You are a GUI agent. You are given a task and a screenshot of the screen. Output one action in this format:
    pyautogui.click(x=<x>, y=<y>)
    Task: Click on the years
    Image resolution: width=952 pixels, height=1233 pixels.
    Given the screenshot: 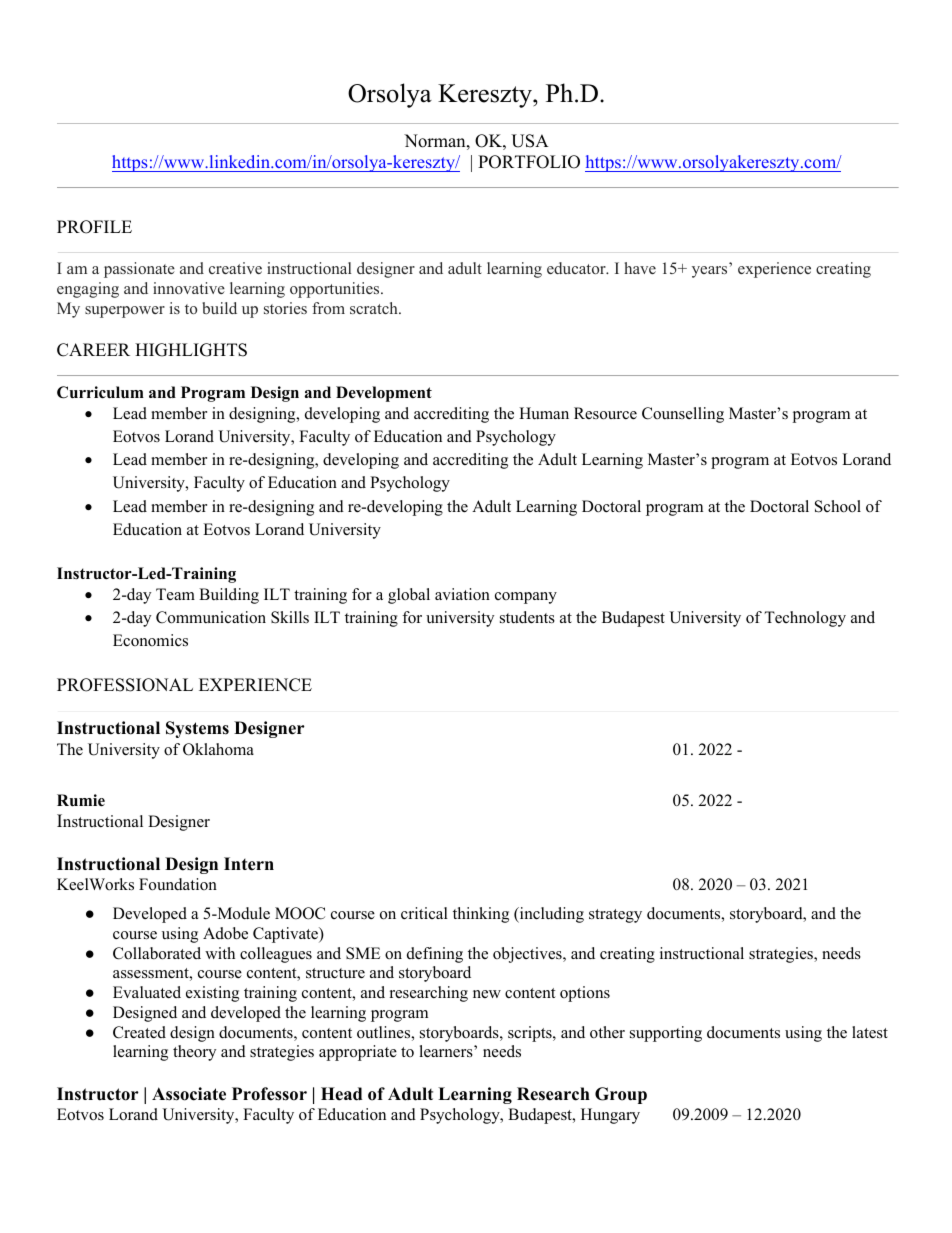 What is the action you would take?
    pyautogui.click(x=709, y=272)
